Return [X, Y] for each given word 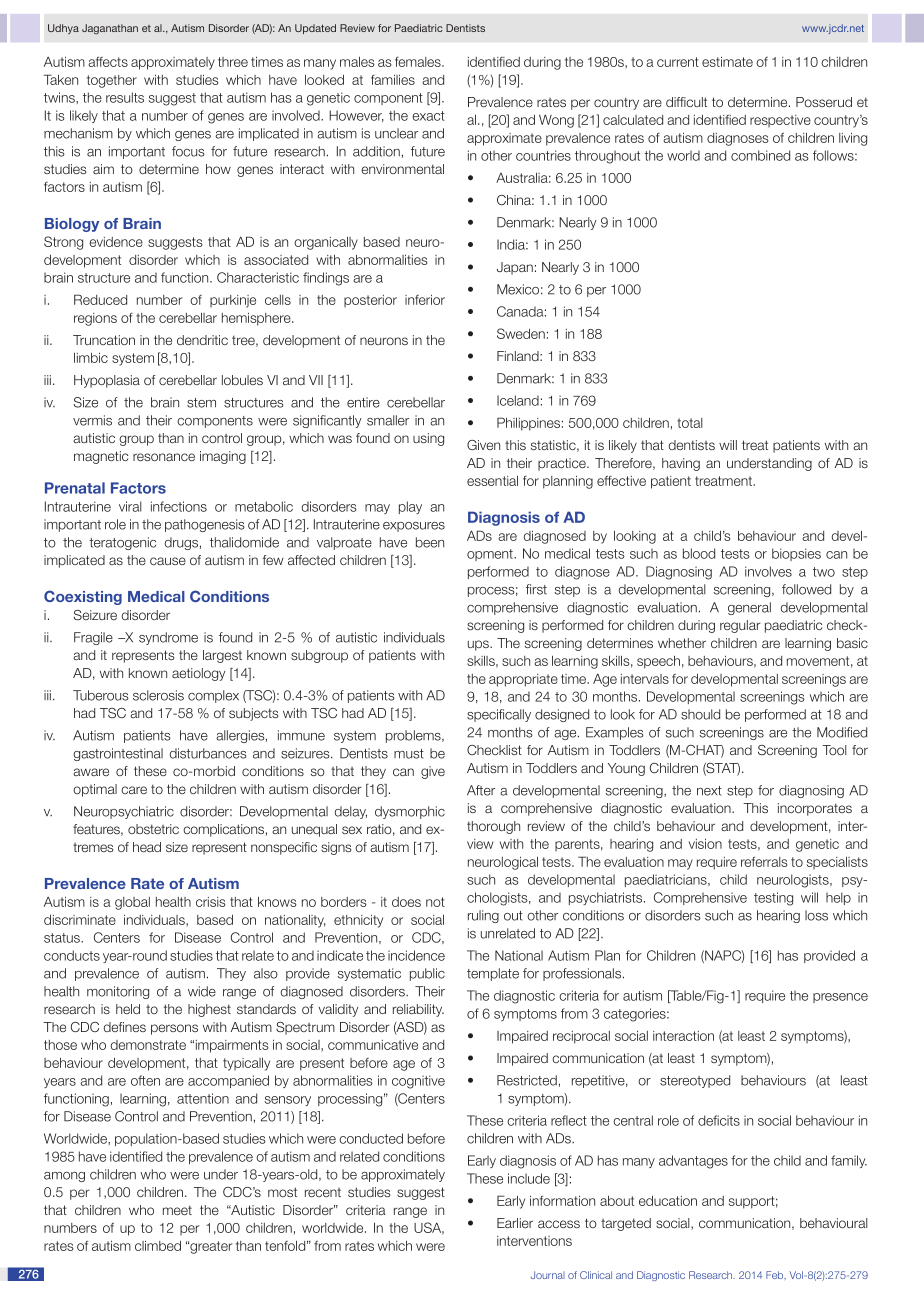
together [112, 81]
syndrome [168, 638]
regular [740, 626]
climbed [158, 1246]
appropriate [523, 680]
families [393, 80]
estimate [727, 62]
